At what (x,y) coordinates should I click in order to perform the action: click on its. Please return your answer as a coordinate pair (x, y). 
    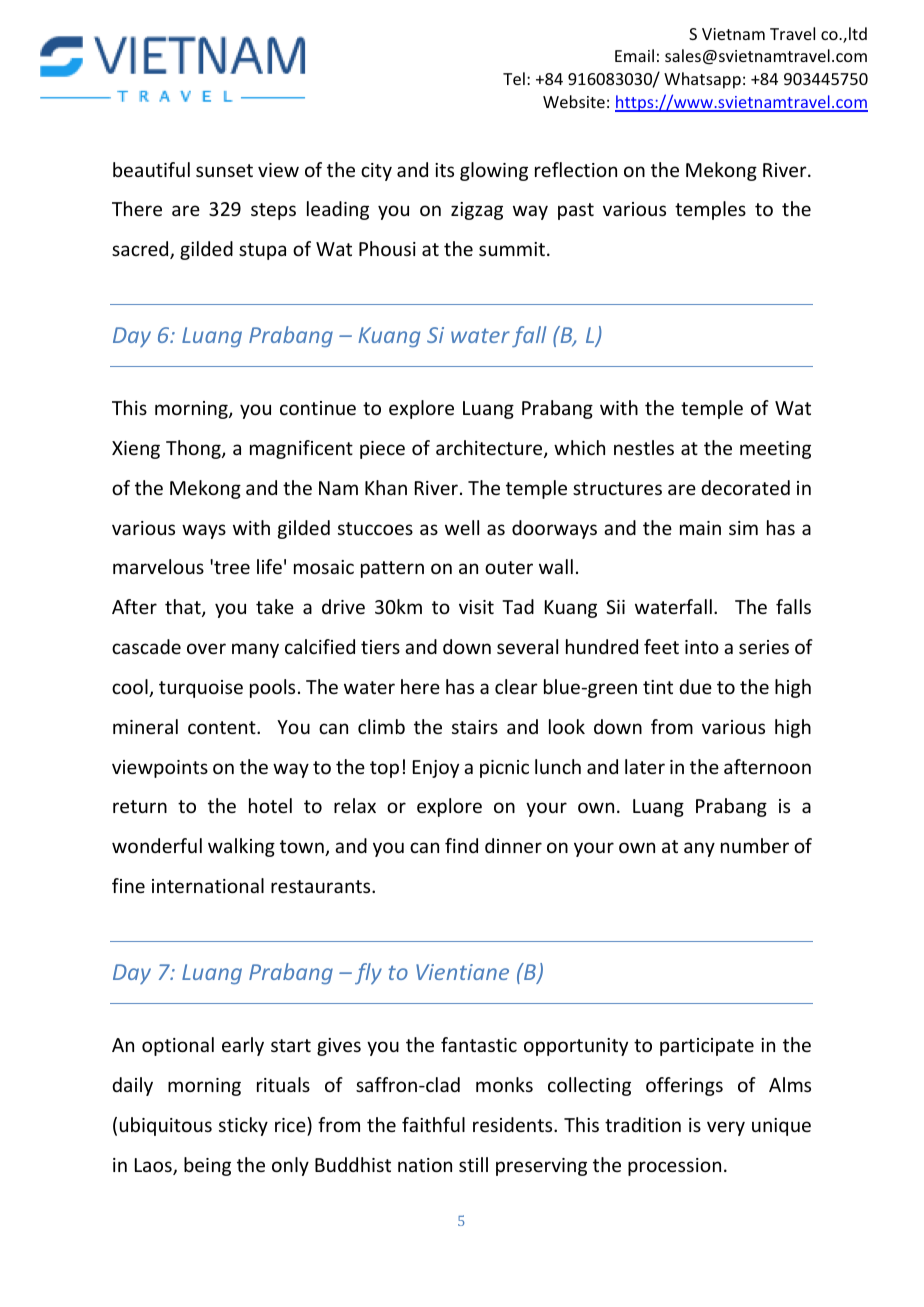
    Looking at the image, I should click on (444, 170).
